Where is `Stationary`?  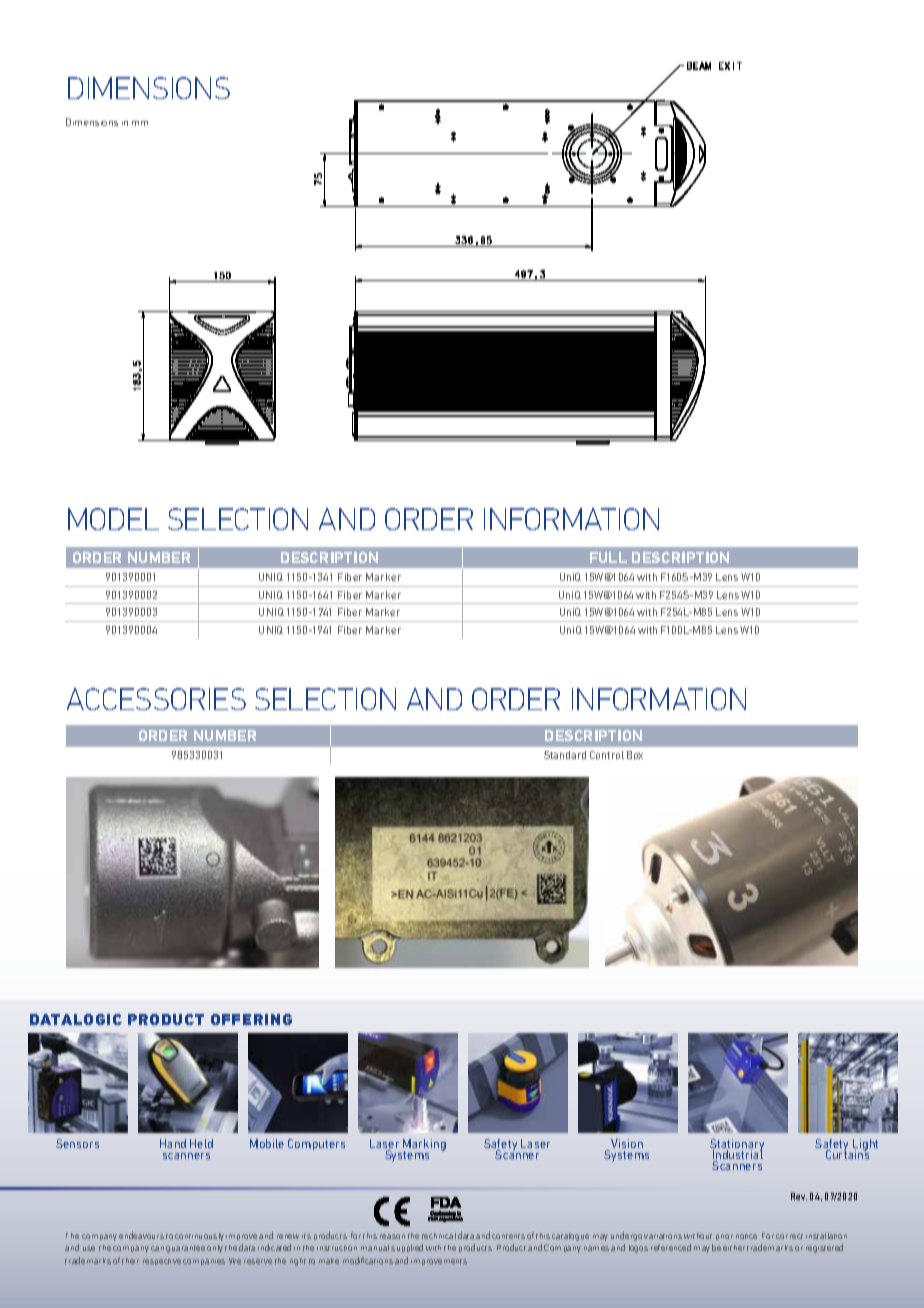
Stationary is located at coordinates (737, 1146).
